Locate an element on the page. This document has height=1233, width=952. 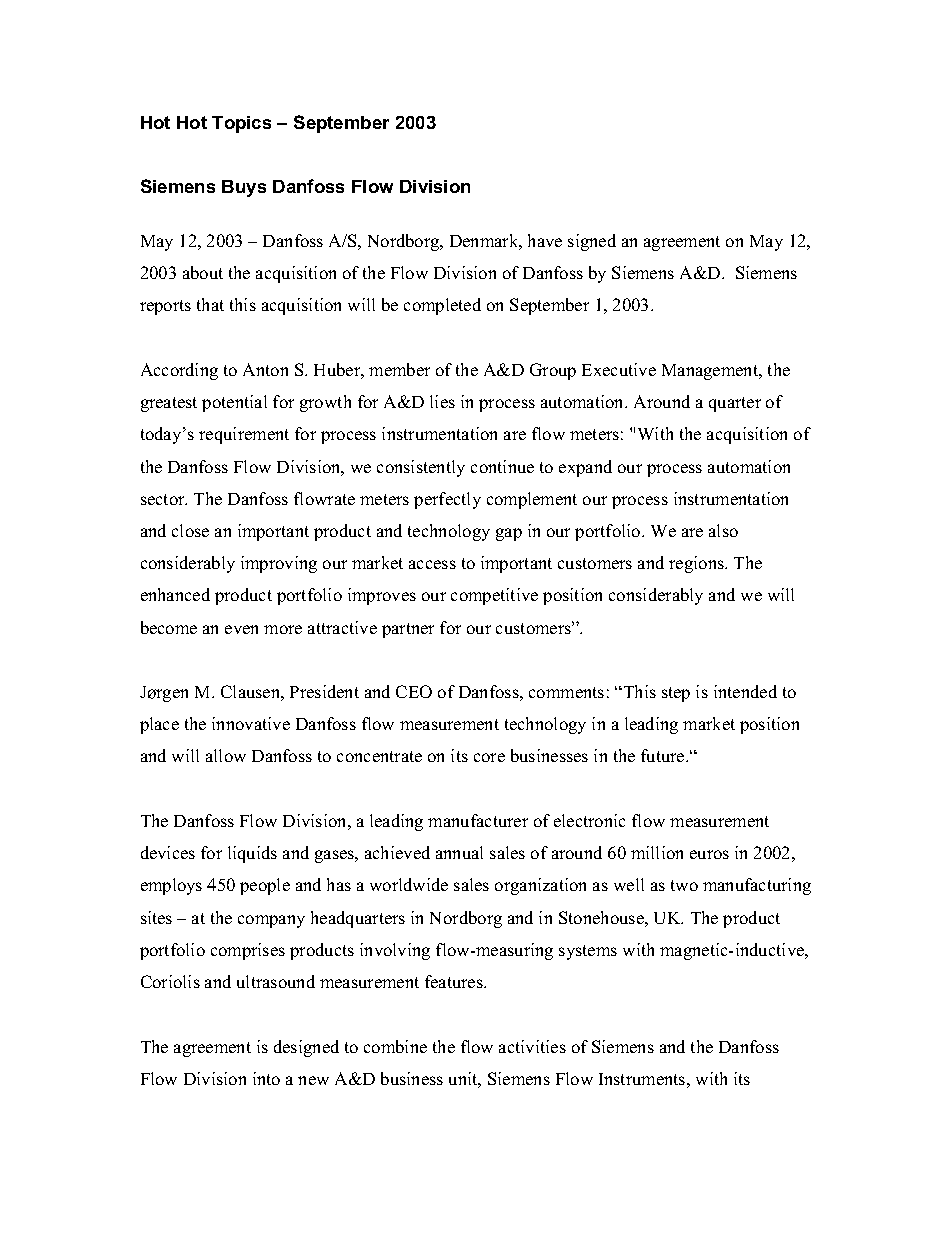
Management is located at coordinates (711, 372).
